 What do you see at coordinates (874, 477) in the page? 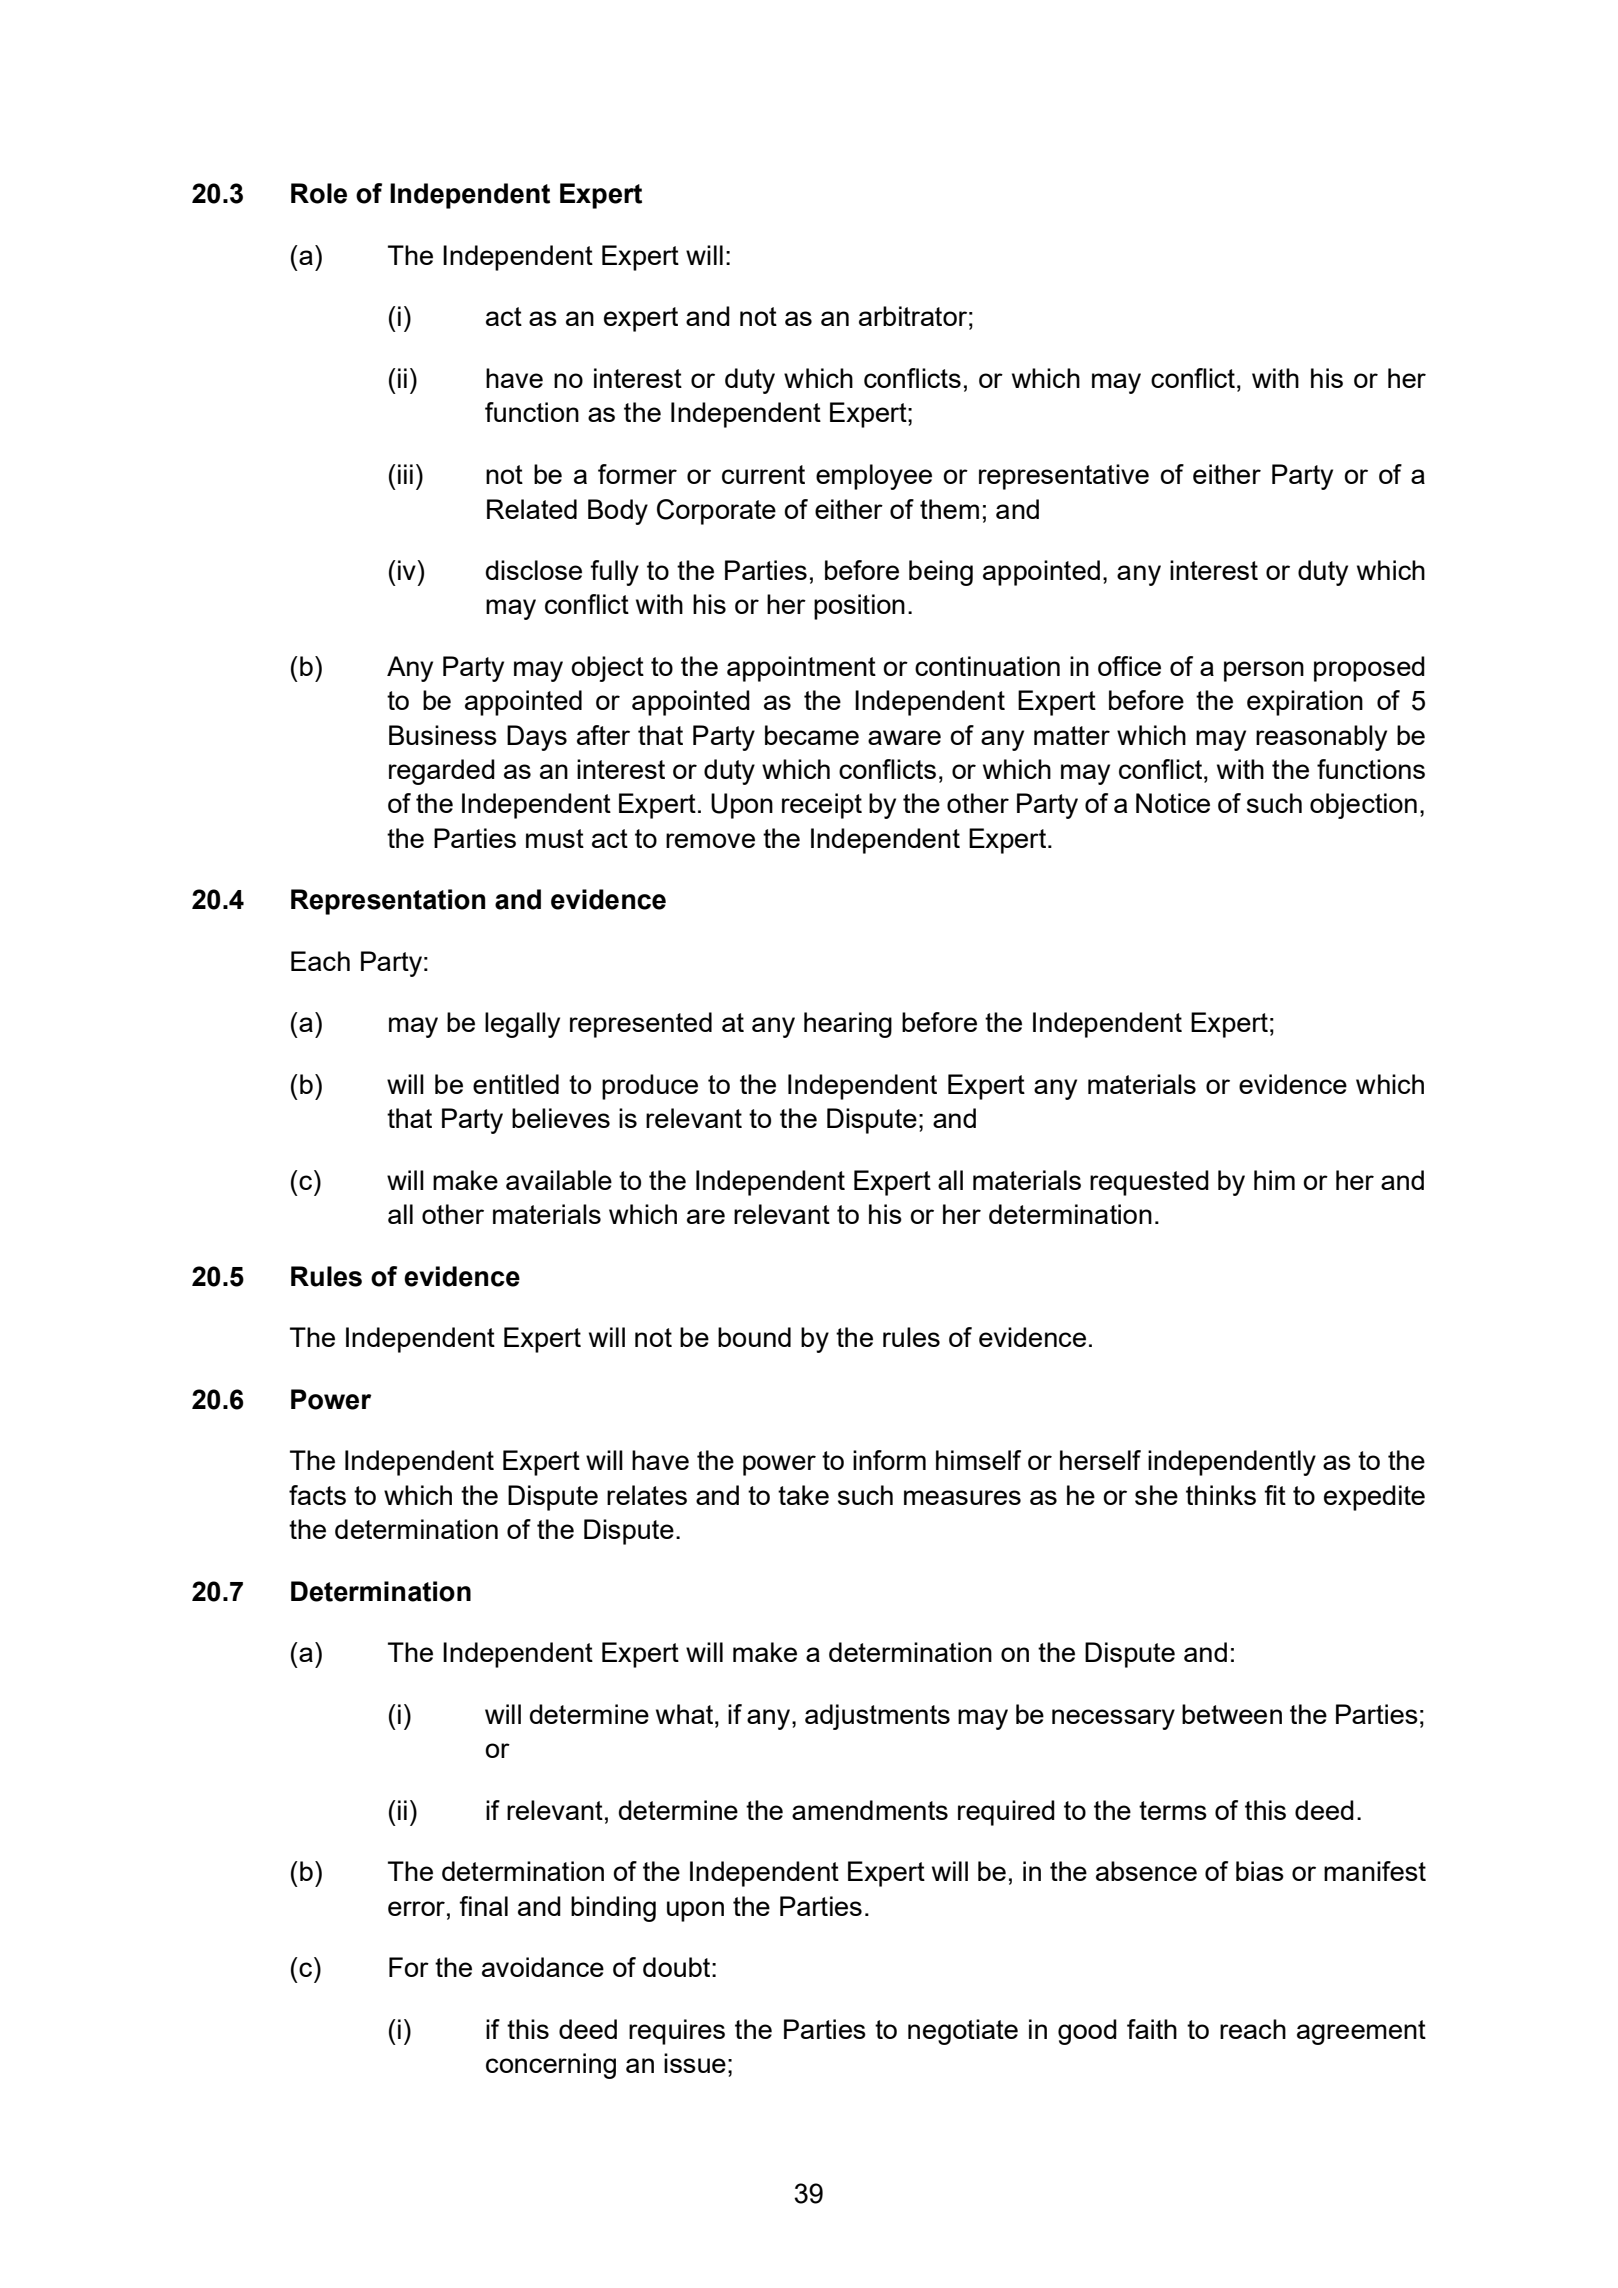
I see `employee` at bounding box center [874, 477].
